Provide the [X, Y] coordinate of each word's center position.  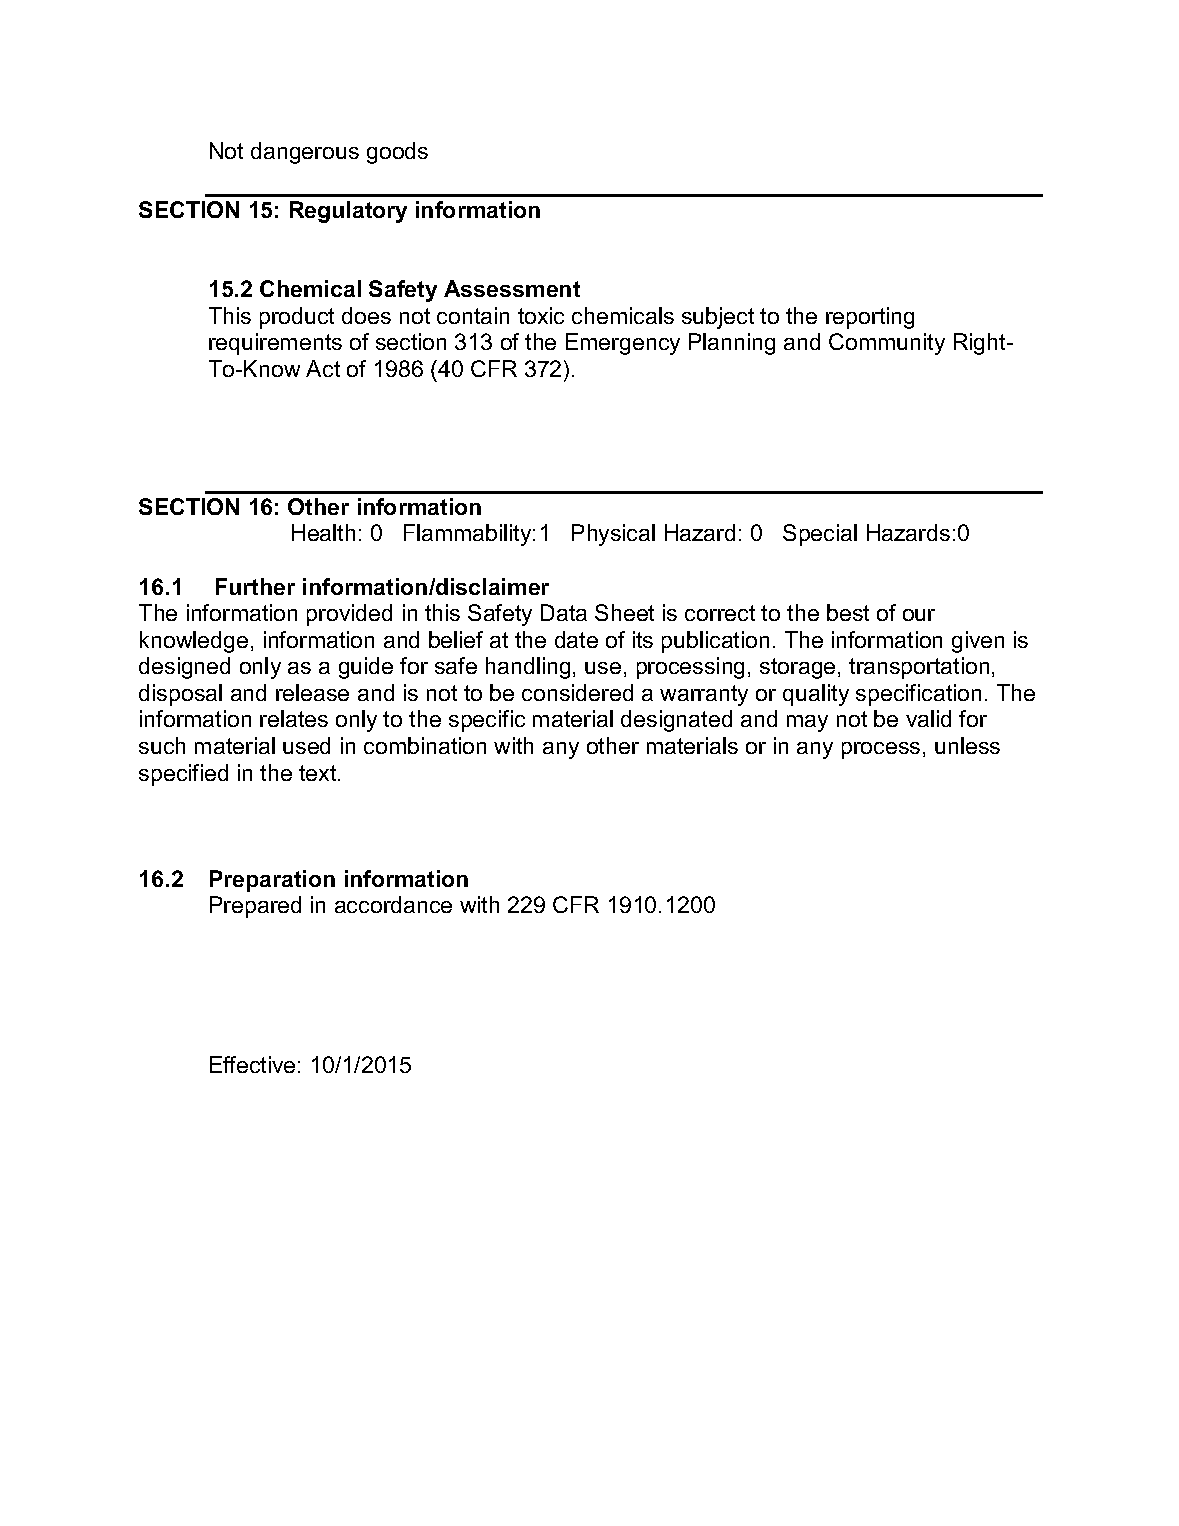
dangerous [305, 153]
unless [967, 745]
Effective [252, 1064]
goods [397, 153]
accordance [393, 904]
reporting [870, 318]
